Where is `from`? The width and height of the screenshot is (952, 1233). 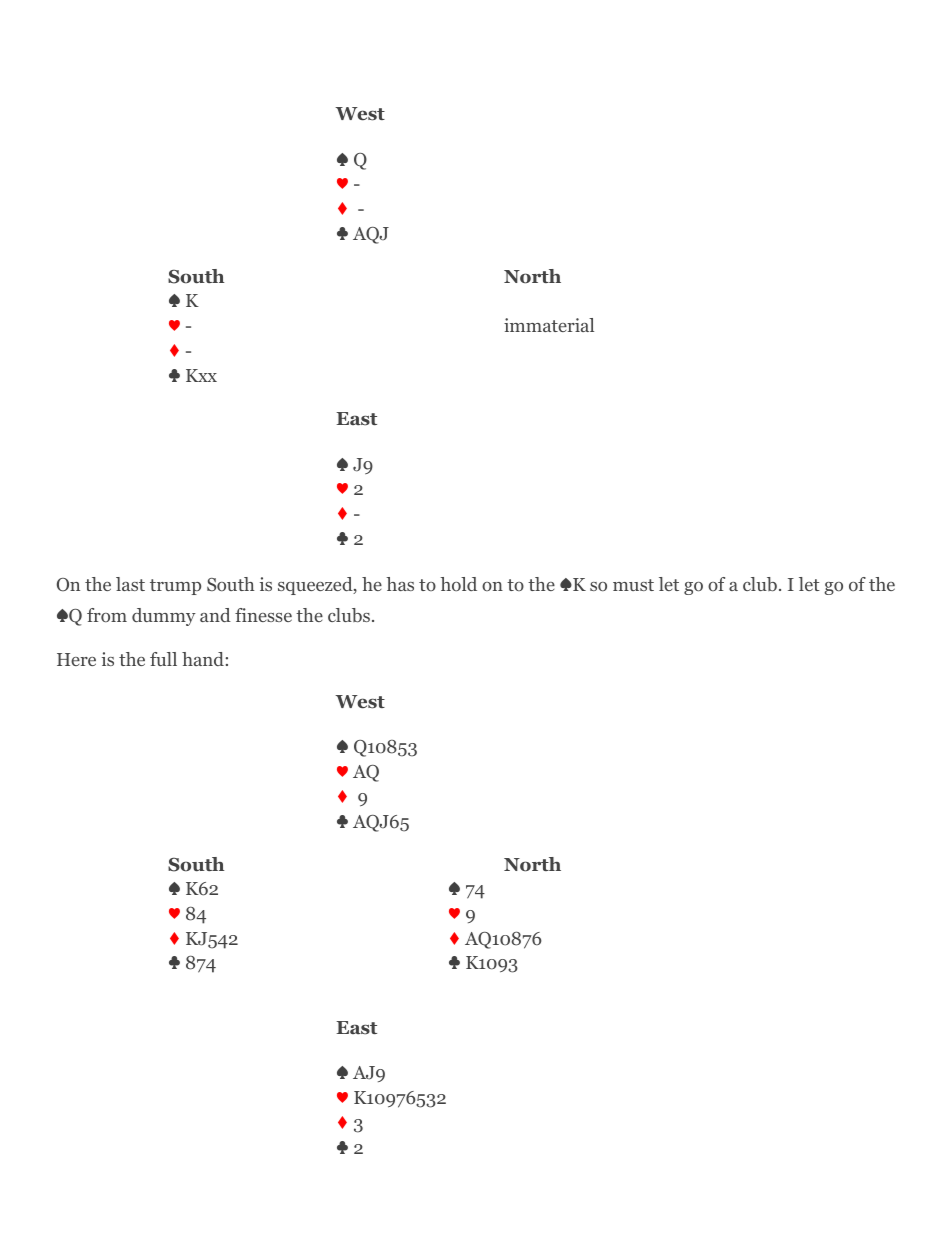
from is located at coordinates (107, 615).
